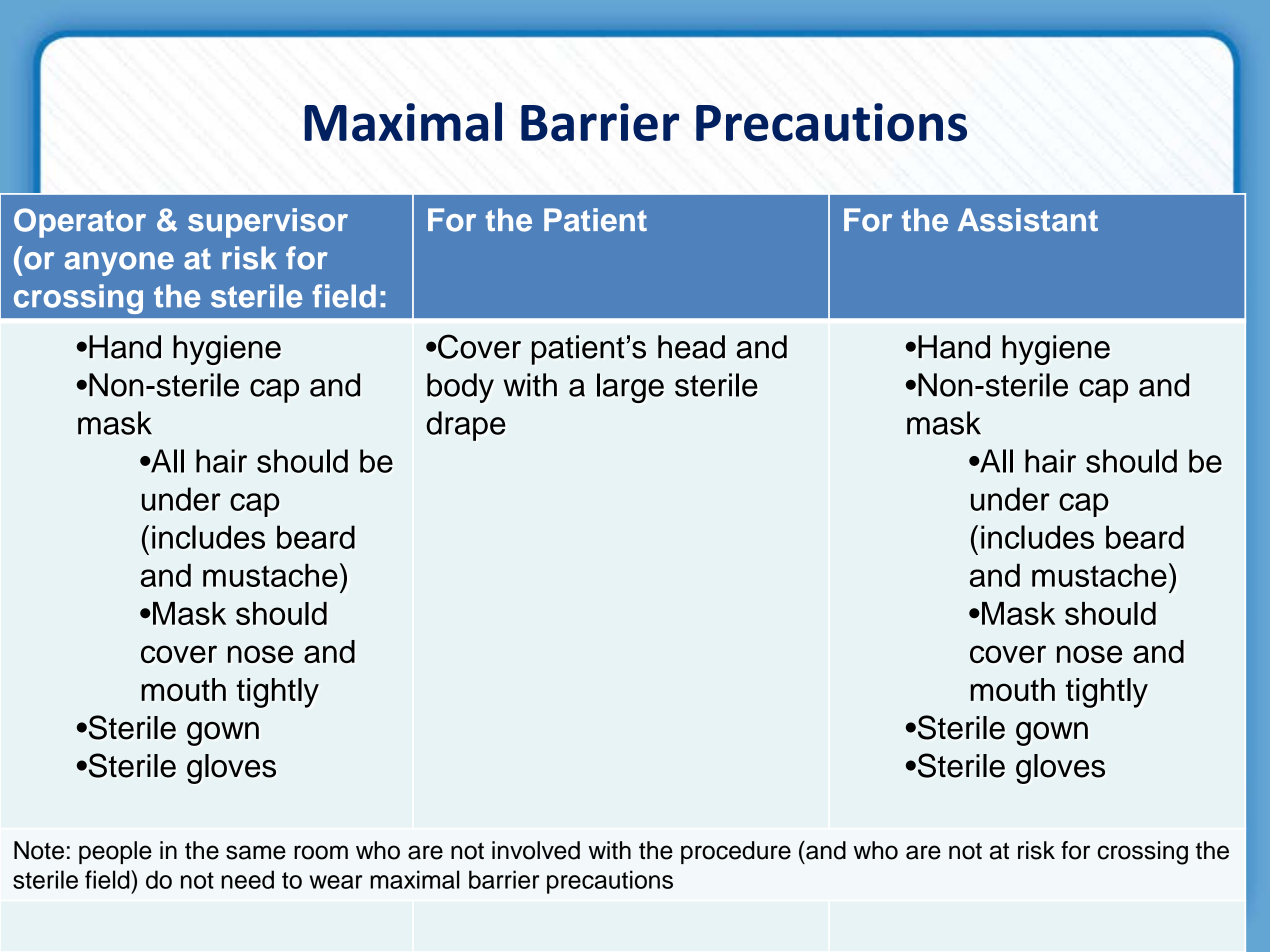  I want to click on Assistant, so click(1028, 220).
